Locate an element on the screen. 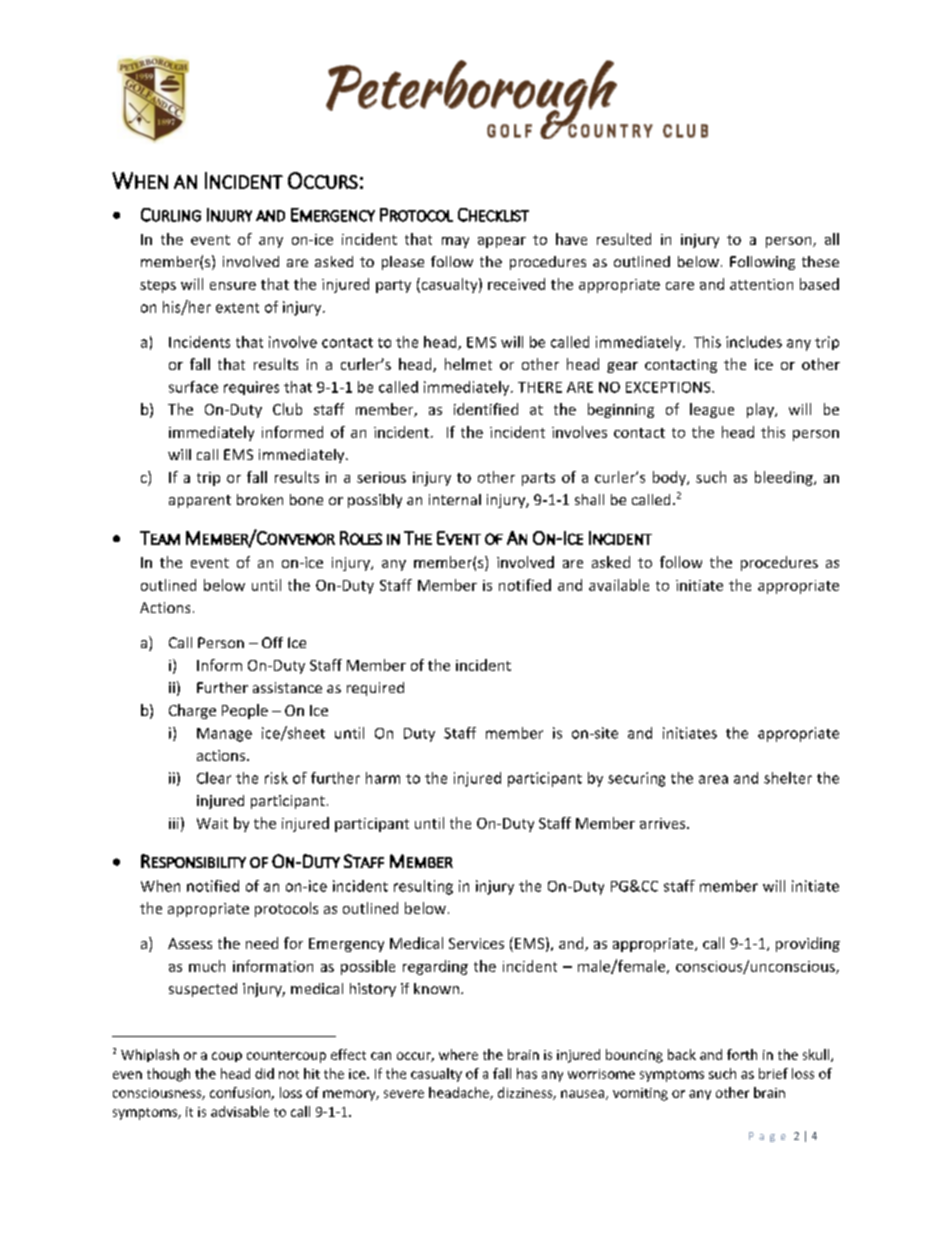  required is located at coordinates (375, 689).
